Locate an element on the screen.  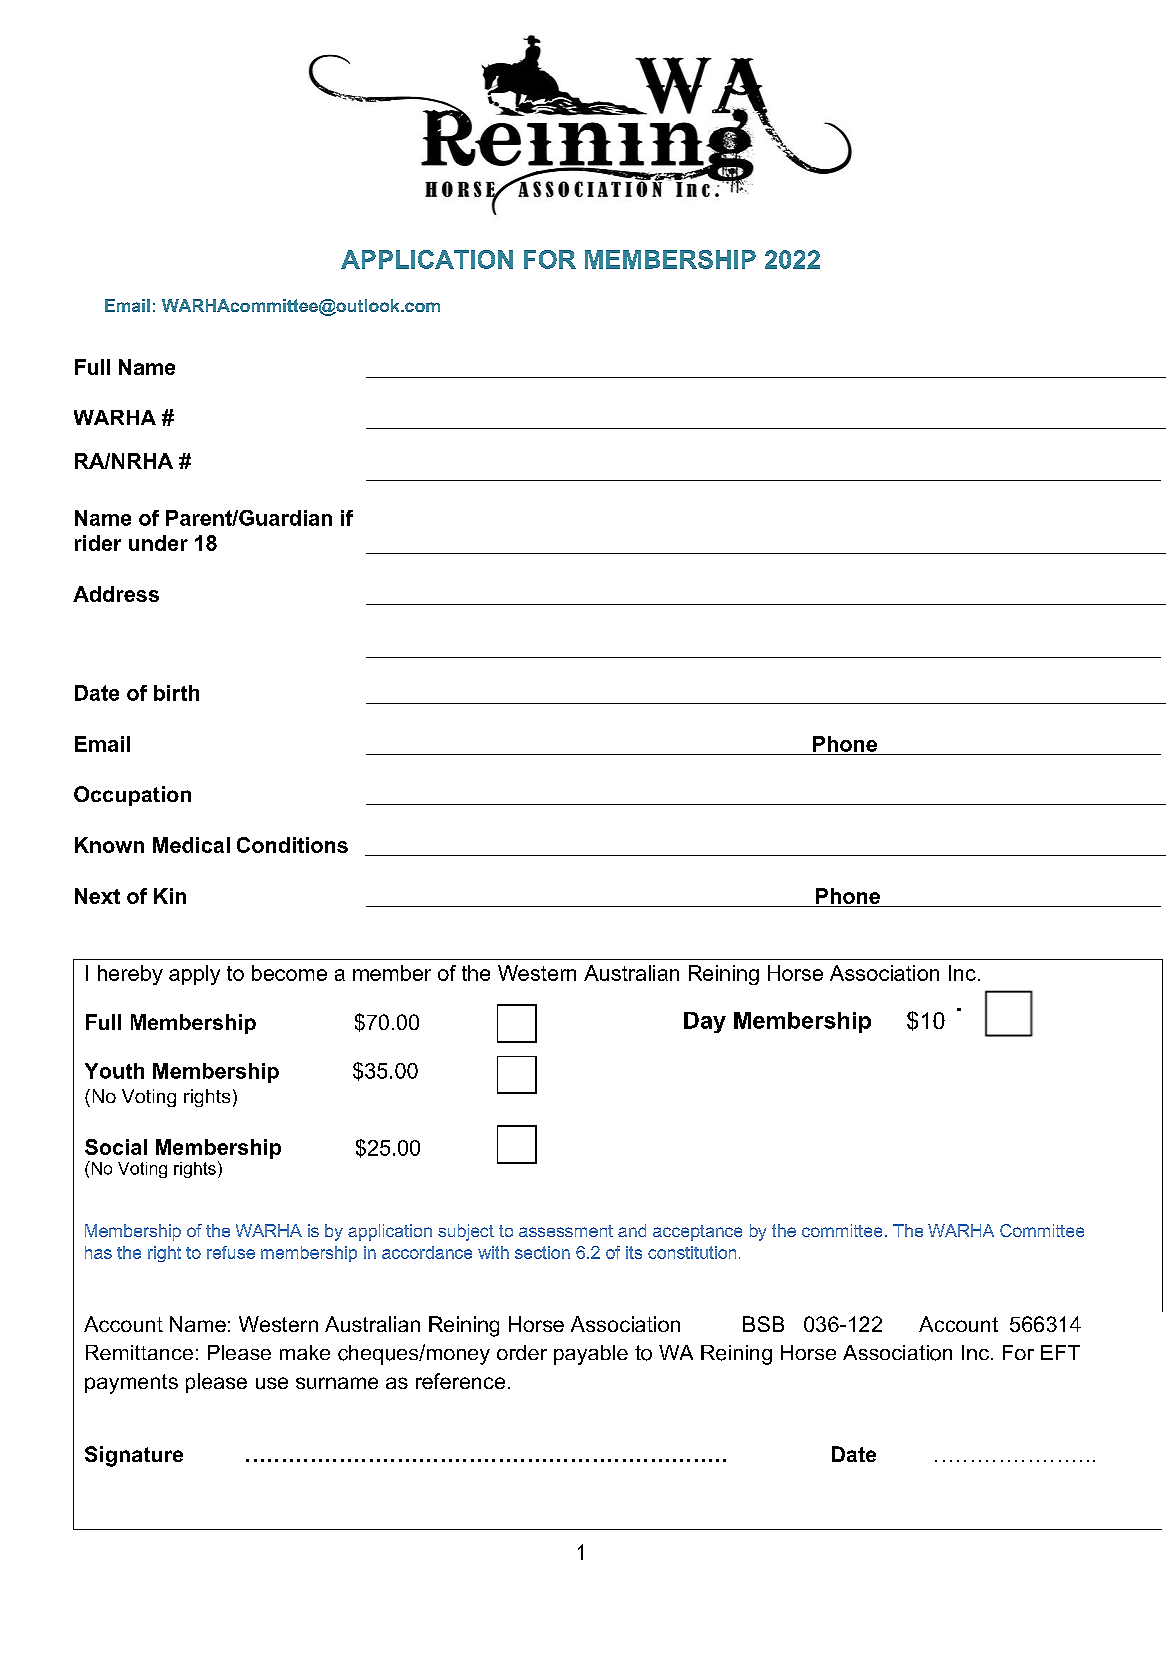
Address is located at coordinates (116, 594).
